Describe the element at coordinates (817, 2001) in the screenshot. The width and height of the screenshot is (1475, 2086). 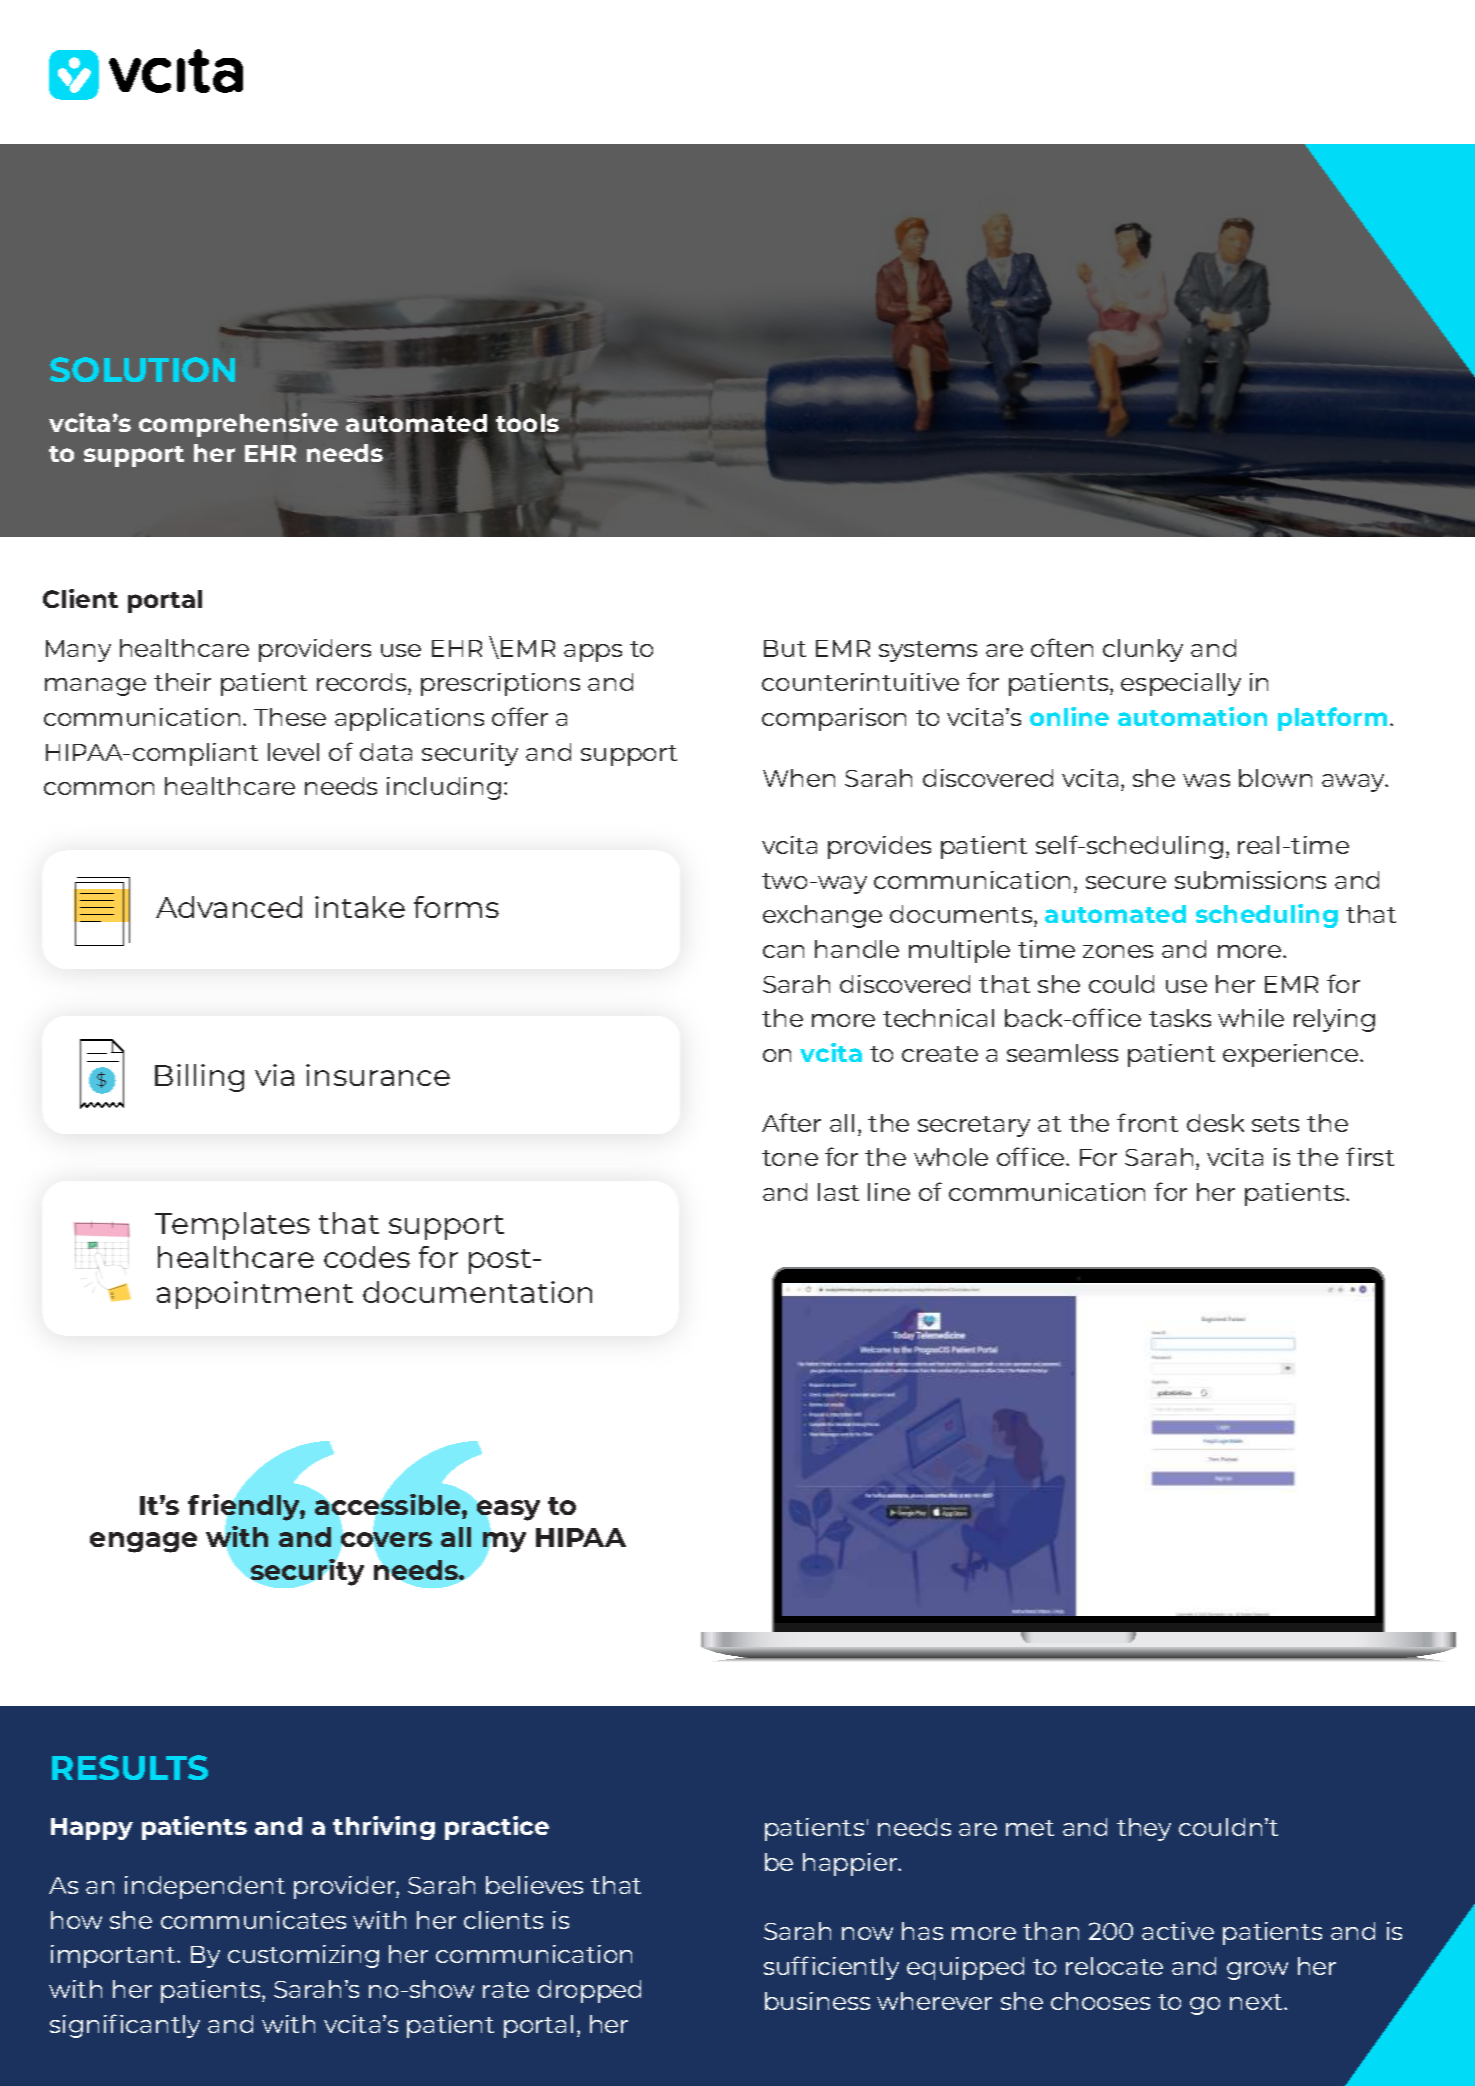
I see `business` at that location.
